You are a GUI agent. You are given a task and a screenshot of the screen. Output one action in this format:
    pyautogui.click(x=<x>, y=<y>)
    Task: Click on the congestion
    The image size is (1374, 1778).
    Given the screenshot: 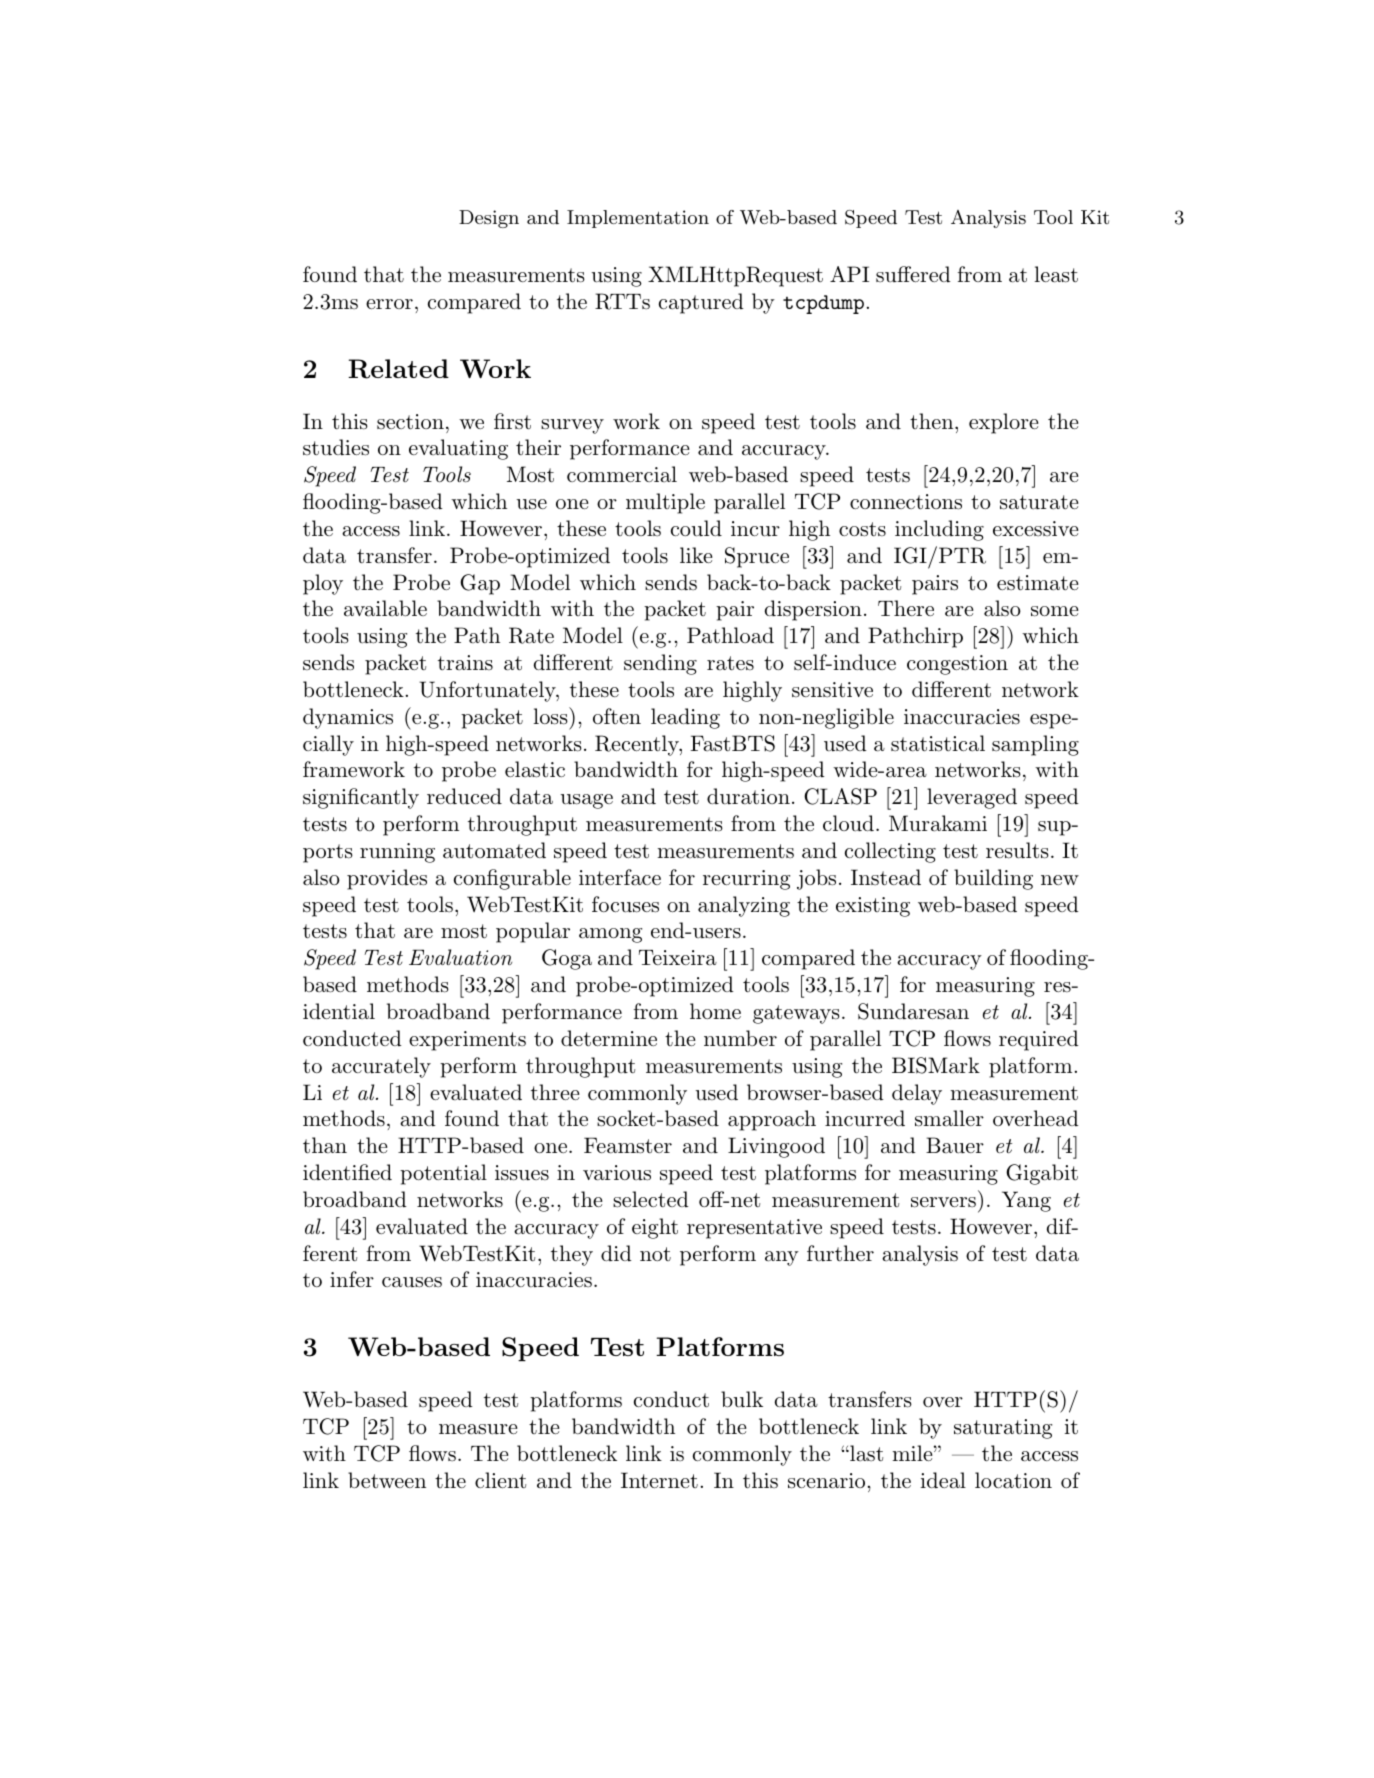 What is the action you would take?
    pyautogui.click(x=957, y=665)
